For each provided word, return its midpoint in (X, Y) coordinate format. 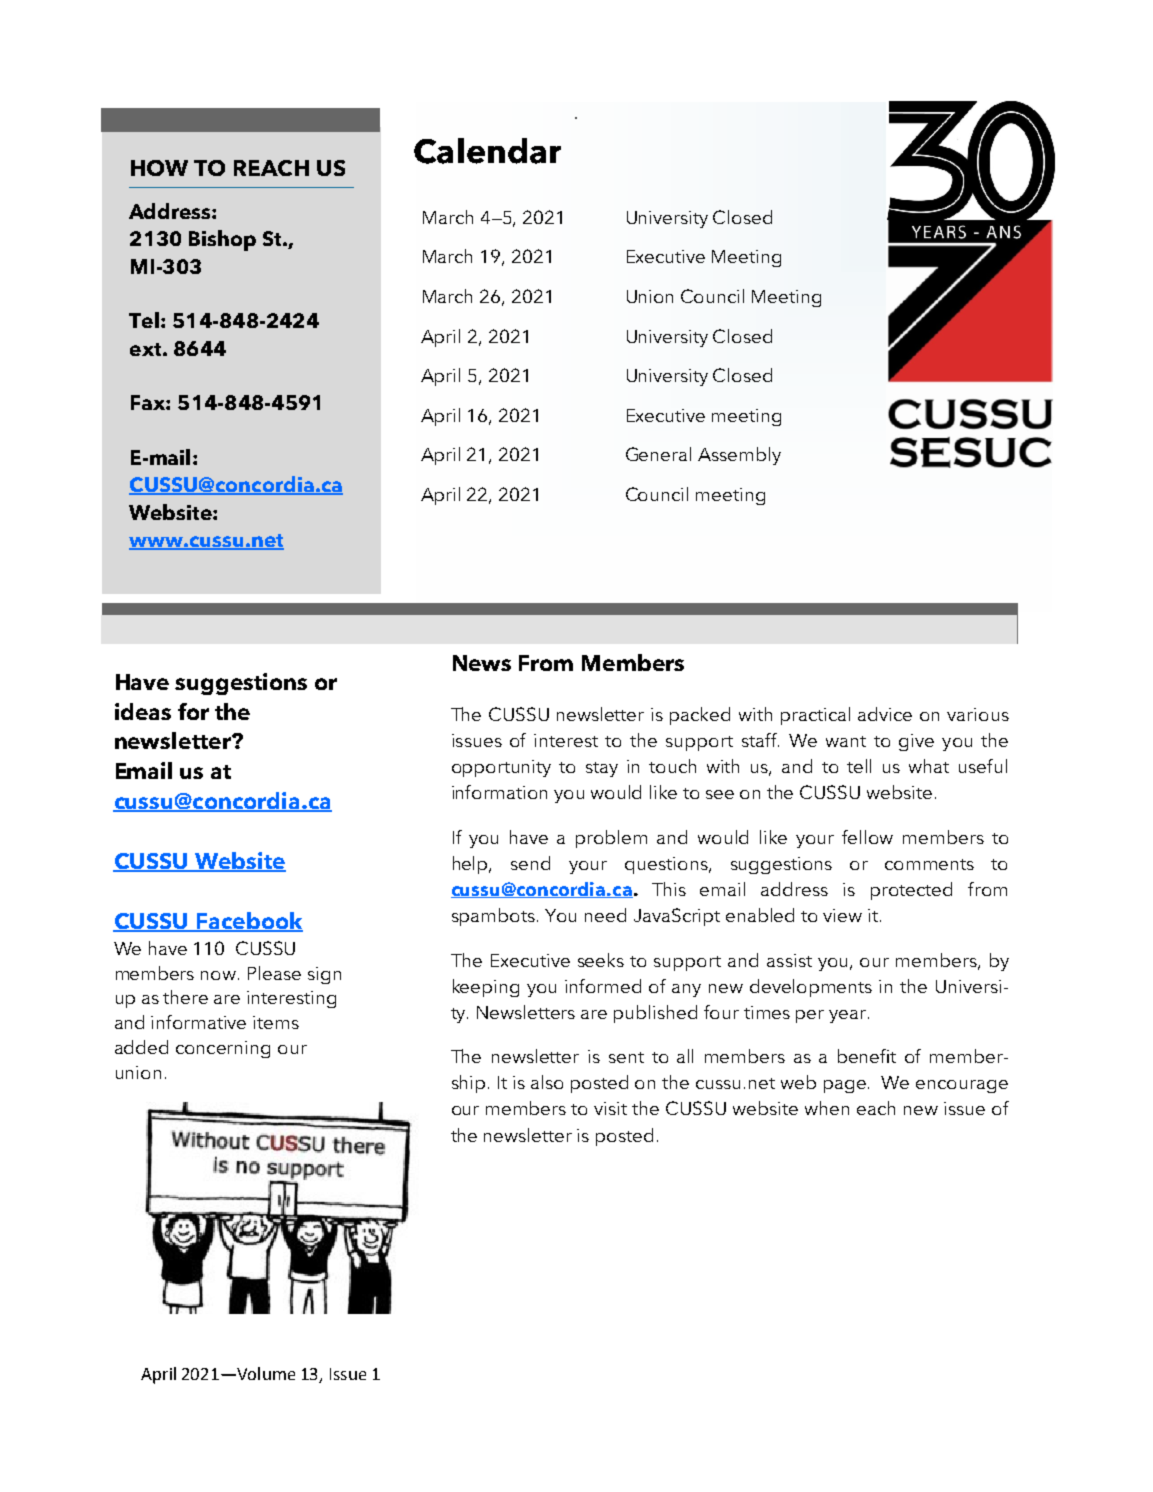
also (547, 1082)
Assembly (739, 456)
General (658, 454)
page (846, 1086)
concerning (223, 1049)
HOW (159, 168)
